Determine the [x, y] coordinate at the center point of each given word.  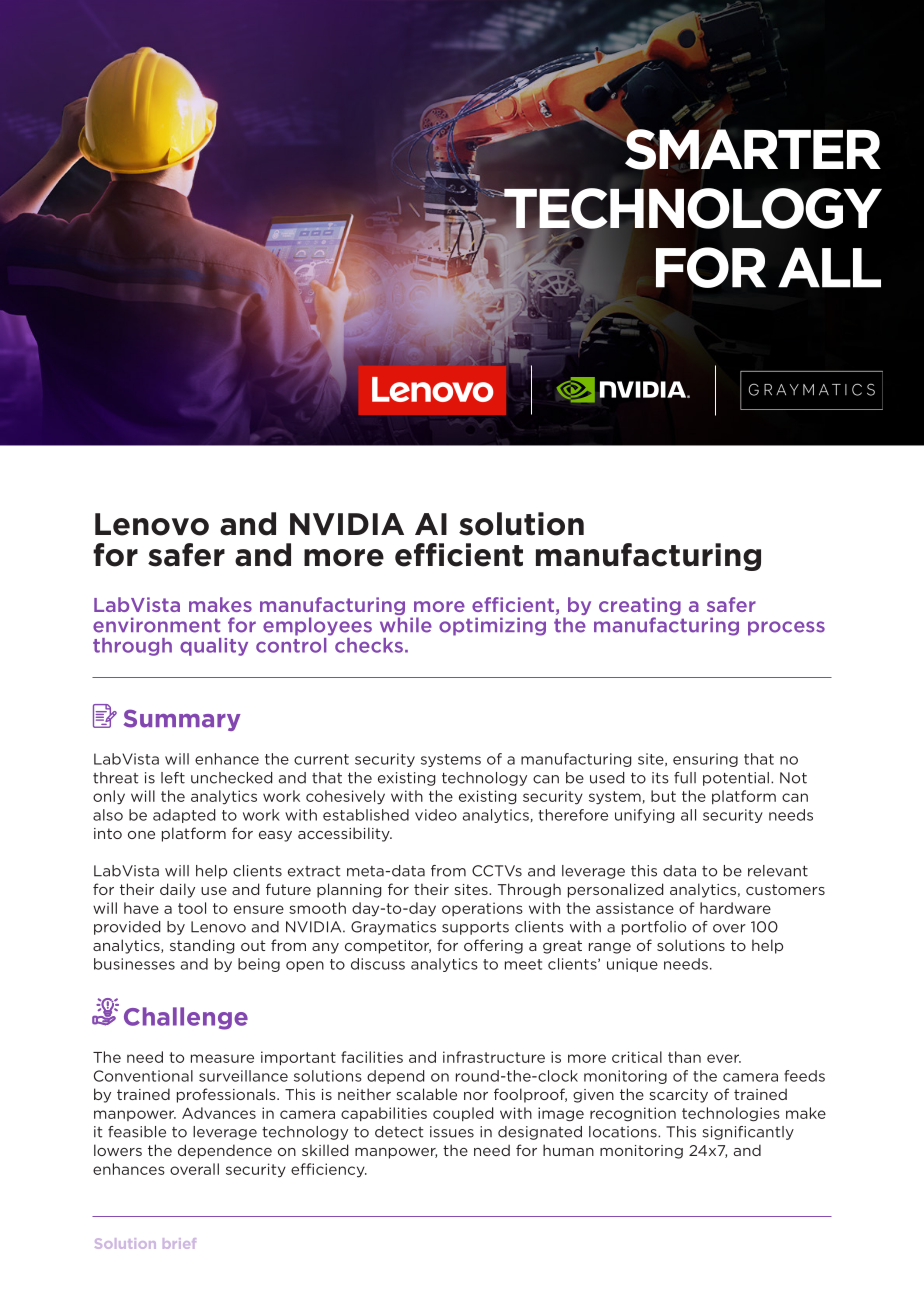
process [786, 628]
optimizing [492, 626]
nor [476, 1096]
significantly [748, 1133]
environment [156, 625]
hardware [735, 908]
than [684, 1057]
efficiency [329, 1170]
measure [222, 1058]
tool [192, 908]
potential [736, 779]
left [173, 778]
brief [179, 1243]
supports [475, 928]
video [436, 815]
